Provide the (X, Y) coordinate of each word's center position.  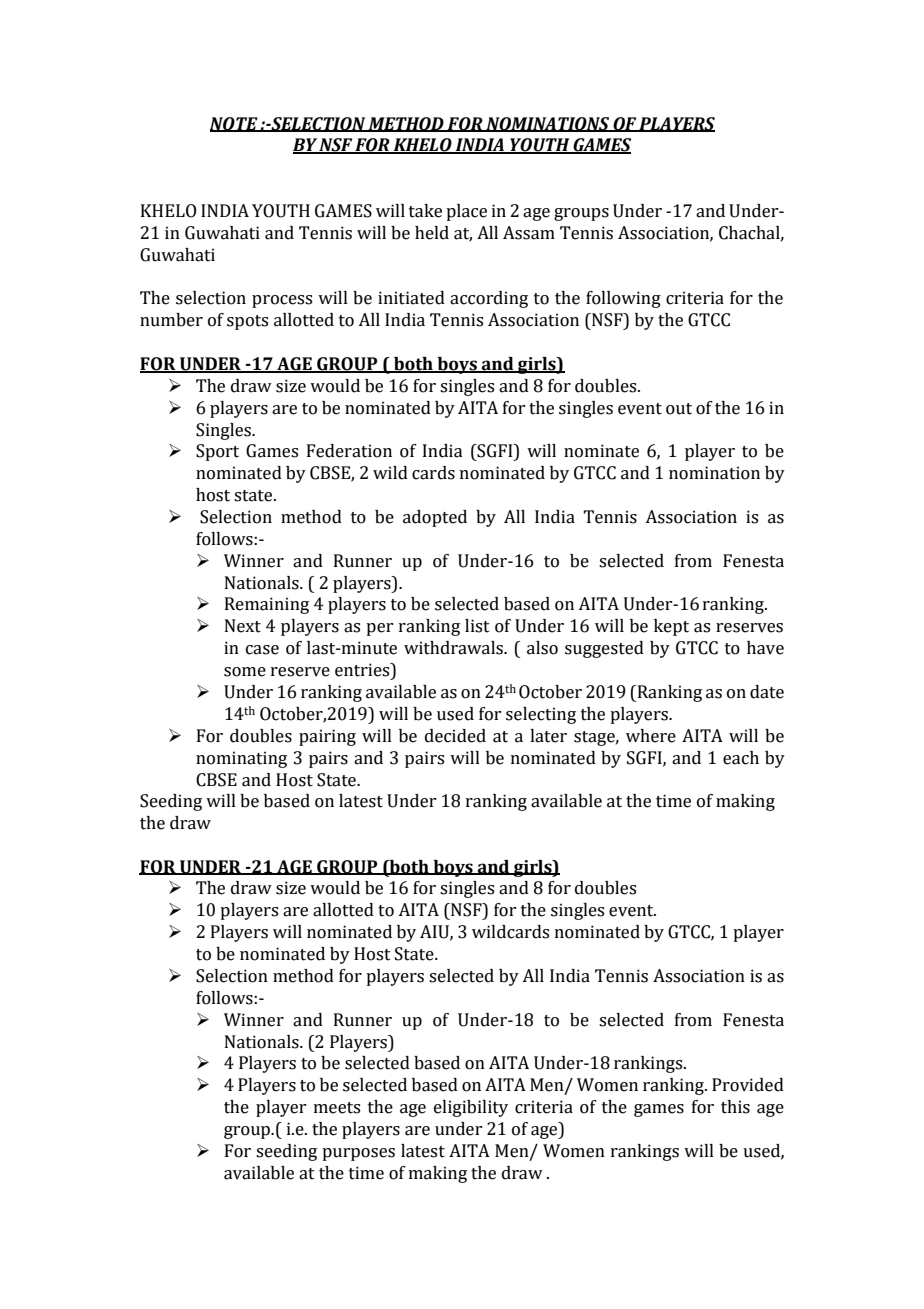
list (477, 626)
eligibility (471, 1108)
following (623, 299)
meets (337, 1108)
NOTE (234, 124)
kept (671, 627)
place (466, 212)
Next (243, 626)
